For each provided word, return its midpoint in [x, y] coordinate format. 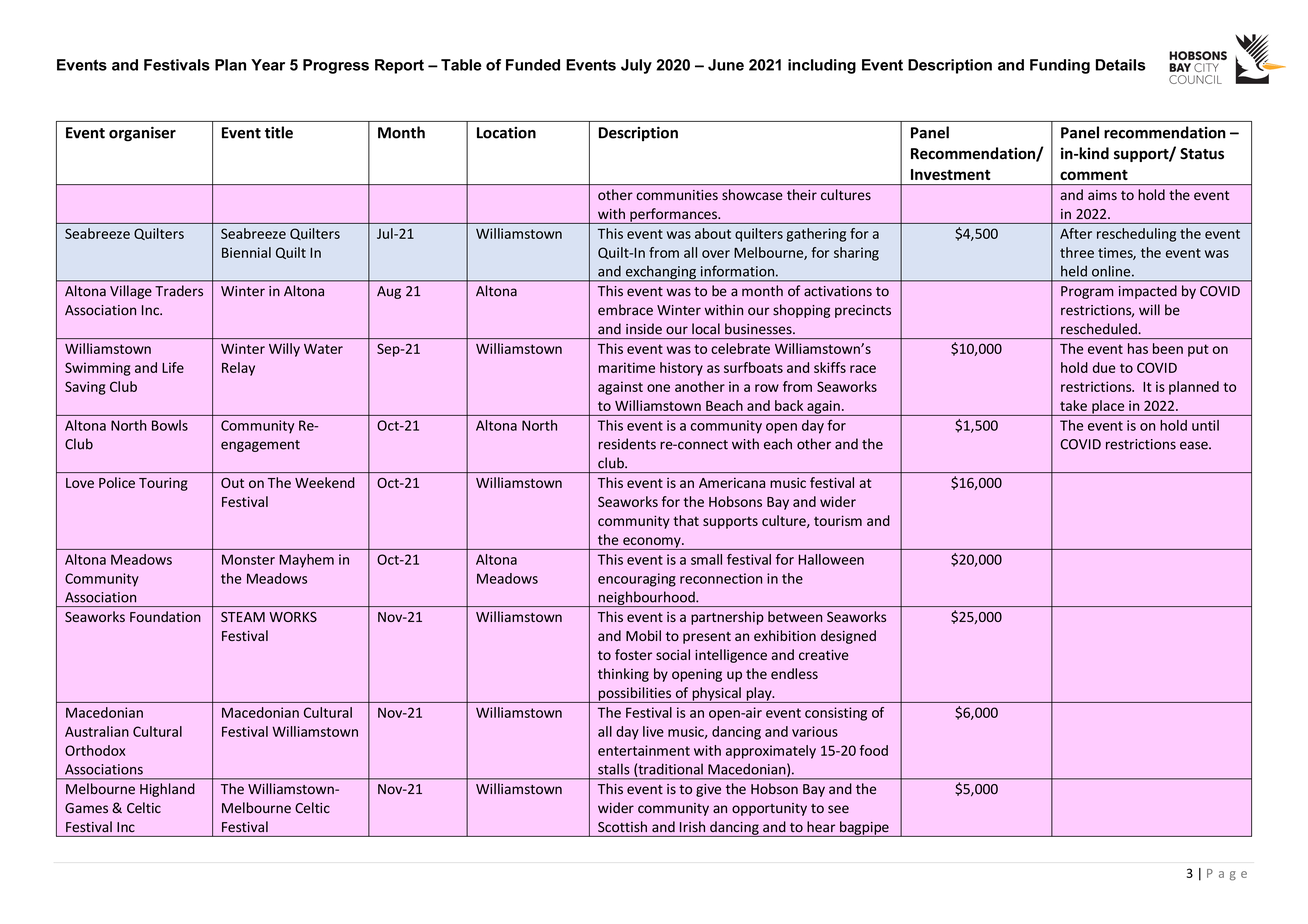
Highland [167, 790]
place [1108, 408]
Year [268, 65]
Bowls [170, 425]
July [636, 66]
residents [627, 444]
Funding [1060, 66]
